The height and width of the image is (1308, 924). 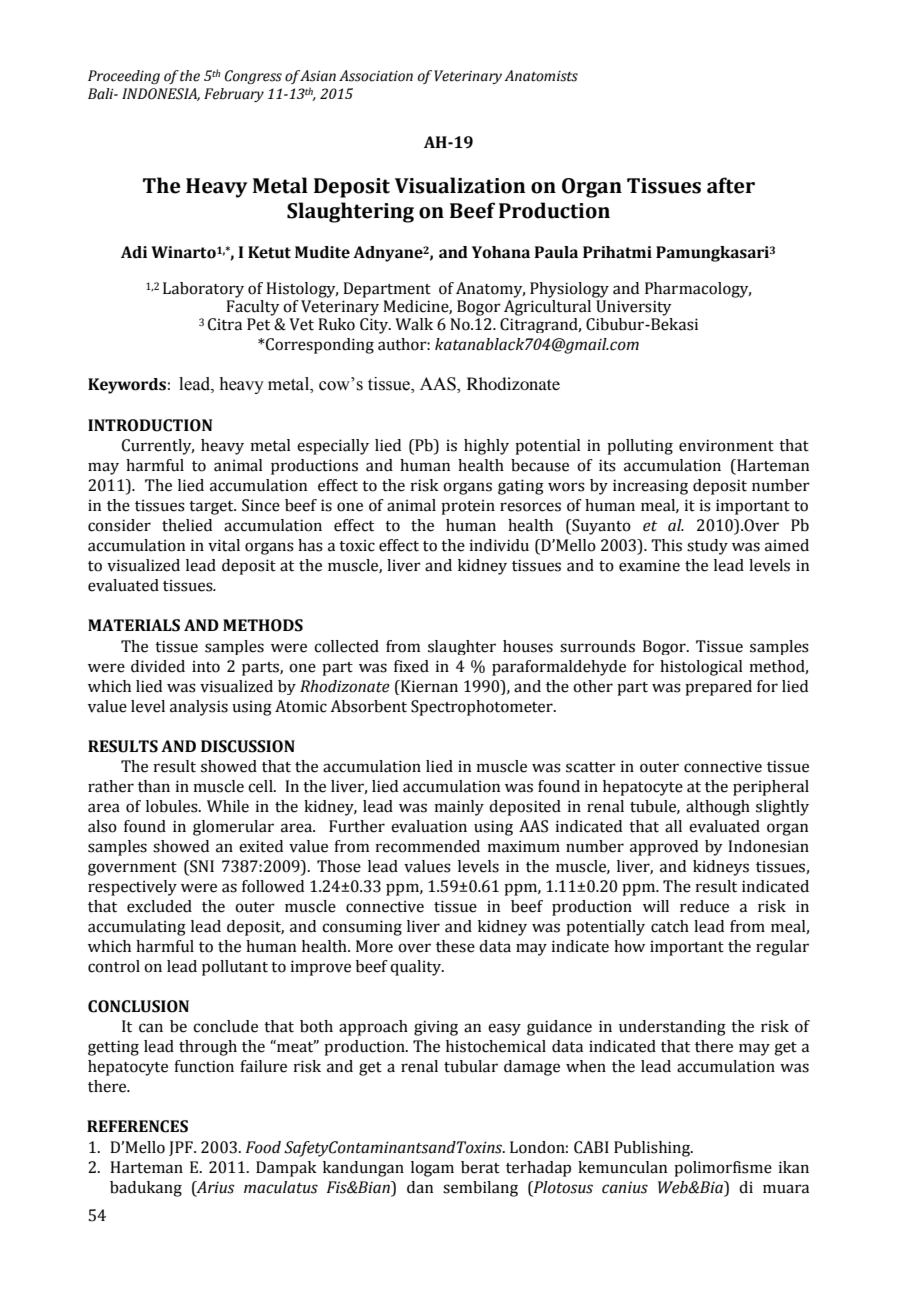 I want to click on February, so click(x=234, y=95).
